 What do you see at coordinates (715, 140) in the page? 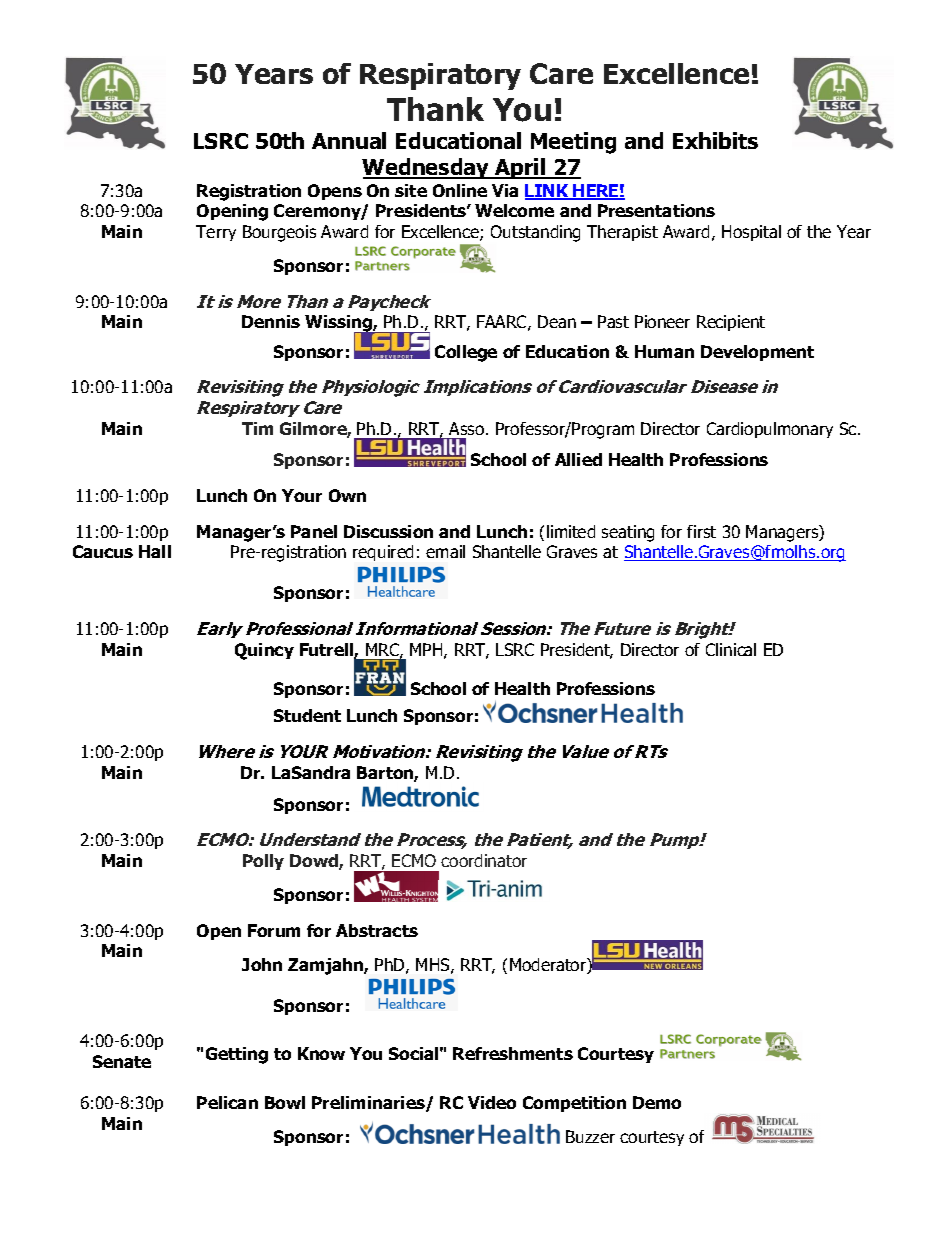
I see `Exhibits` at bounding box center [715, 140].
